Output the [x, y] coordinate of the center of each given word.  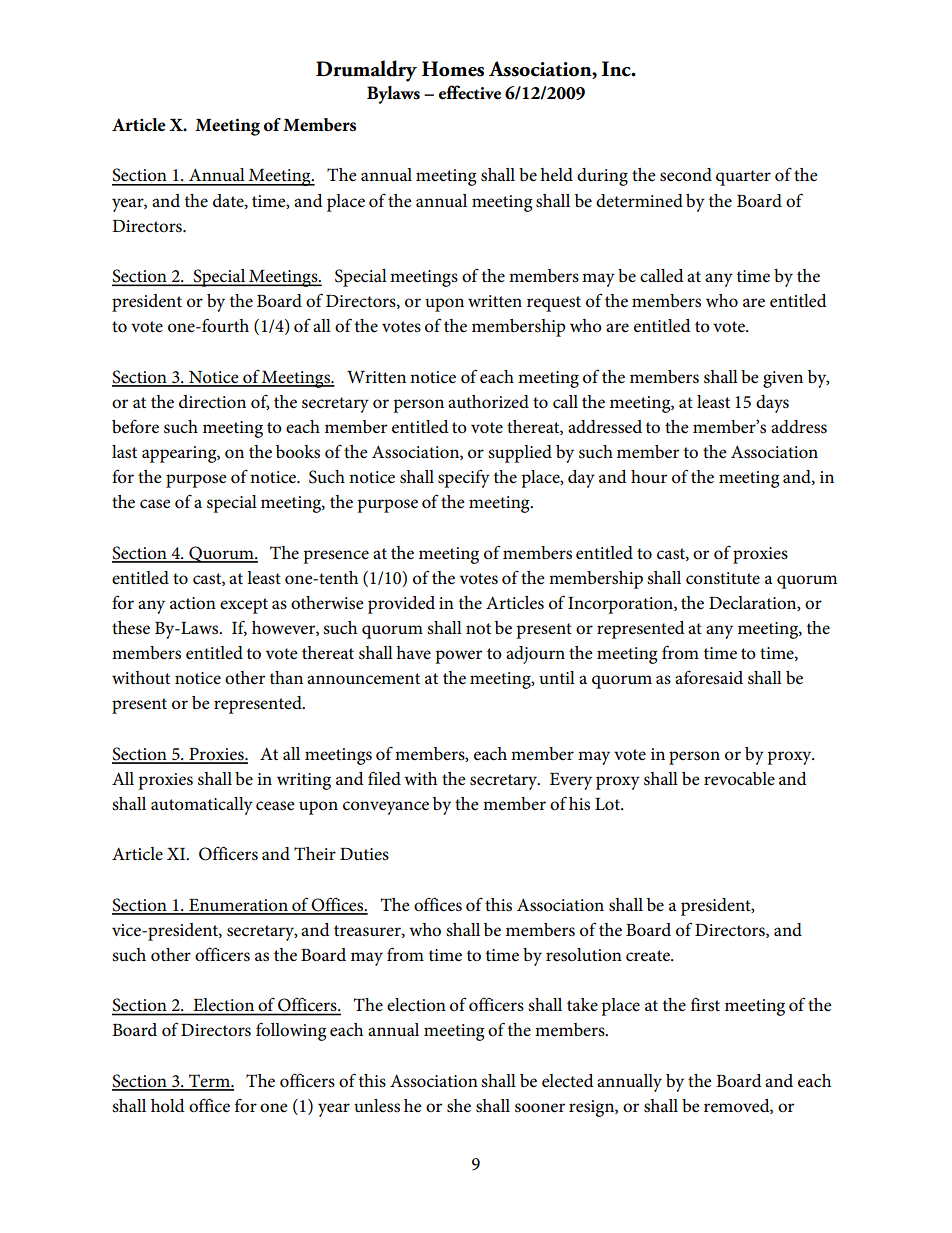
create [649, 956]
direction [212, 402]
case [155, 504]
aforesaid [709, 678]
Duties [364, 854]
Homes [453, 69]
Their [315, 853]
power [458, 657]
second [686, 175]
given [783, 379]
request [554, 304]
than [286, 677]
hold [168, 1105]
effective [470, 92]
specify [464, 478]
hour [649, 477]
